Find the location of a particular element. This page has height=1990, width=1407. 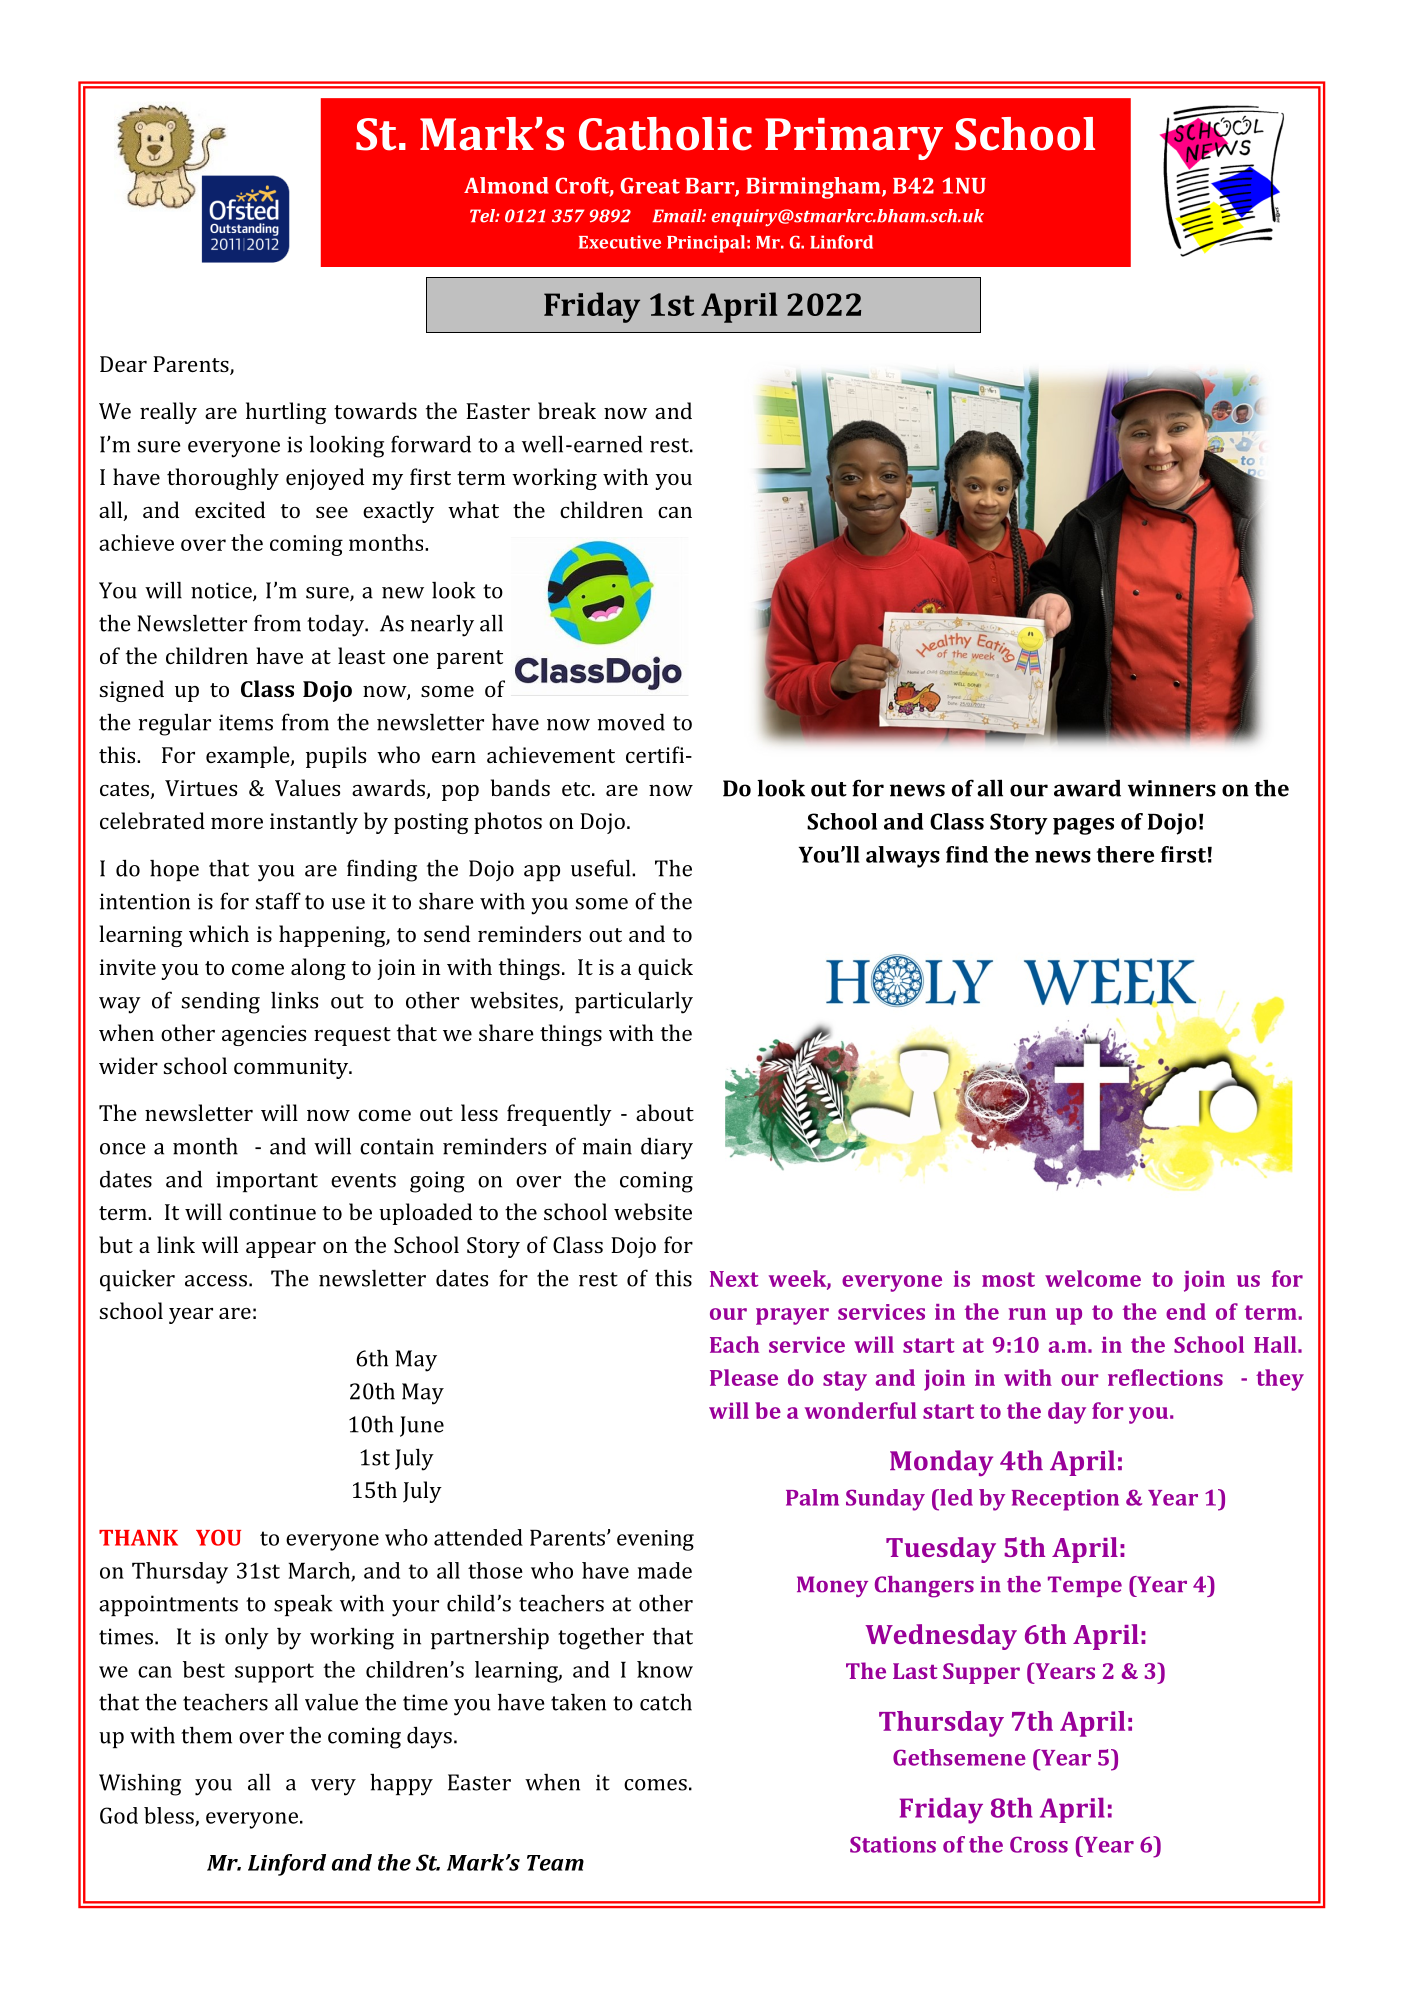

notice is located at coordinates (222, 591).
